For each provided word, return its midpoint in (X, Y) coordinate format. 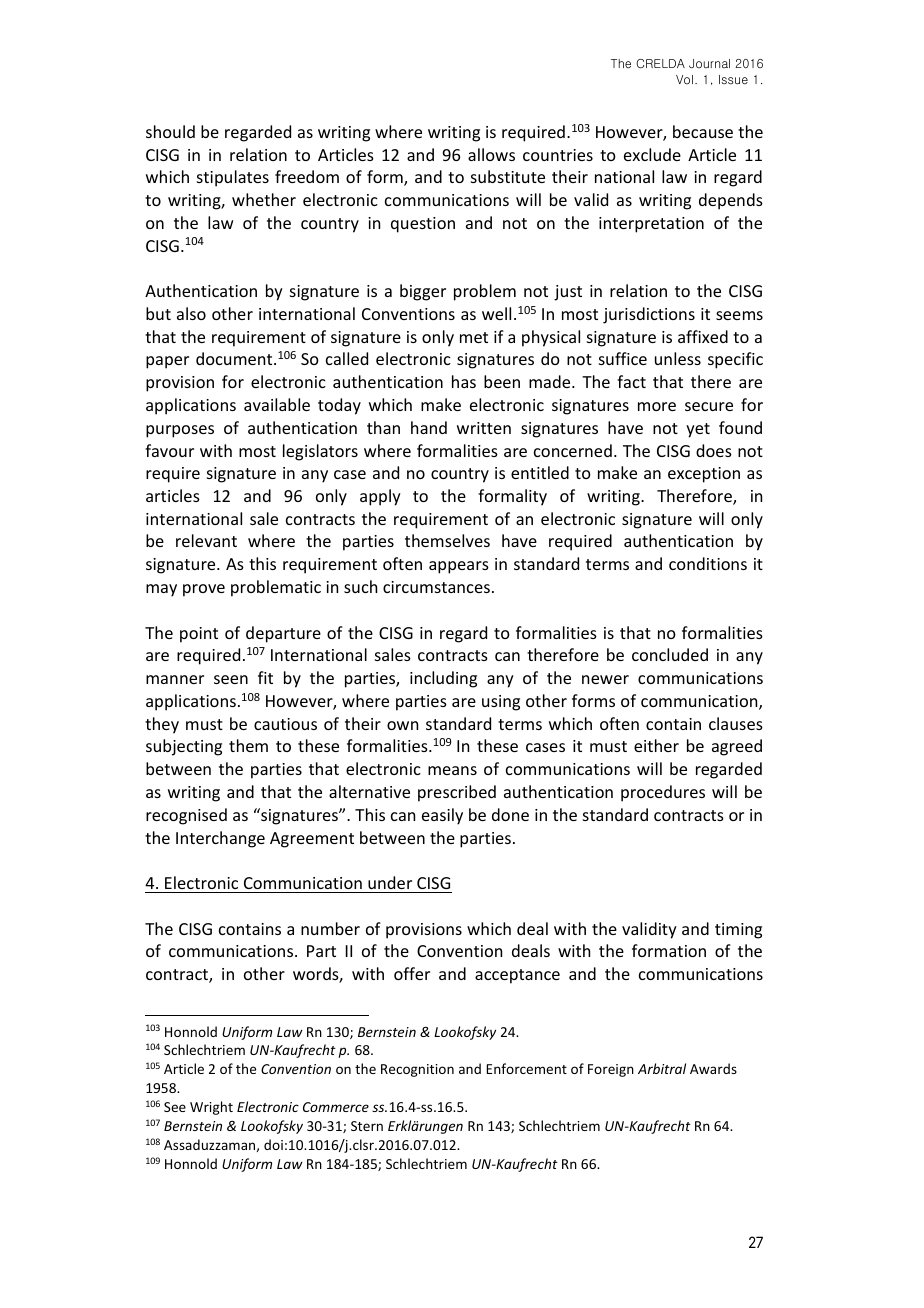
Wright (211, 1108)
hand (429, 427)
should (170, 131)
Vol (684, 80)
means (452, 770)
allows (491, 154)
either (656, 745)
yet (698, 430)
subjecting (184, 747)
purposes (180, 431)
